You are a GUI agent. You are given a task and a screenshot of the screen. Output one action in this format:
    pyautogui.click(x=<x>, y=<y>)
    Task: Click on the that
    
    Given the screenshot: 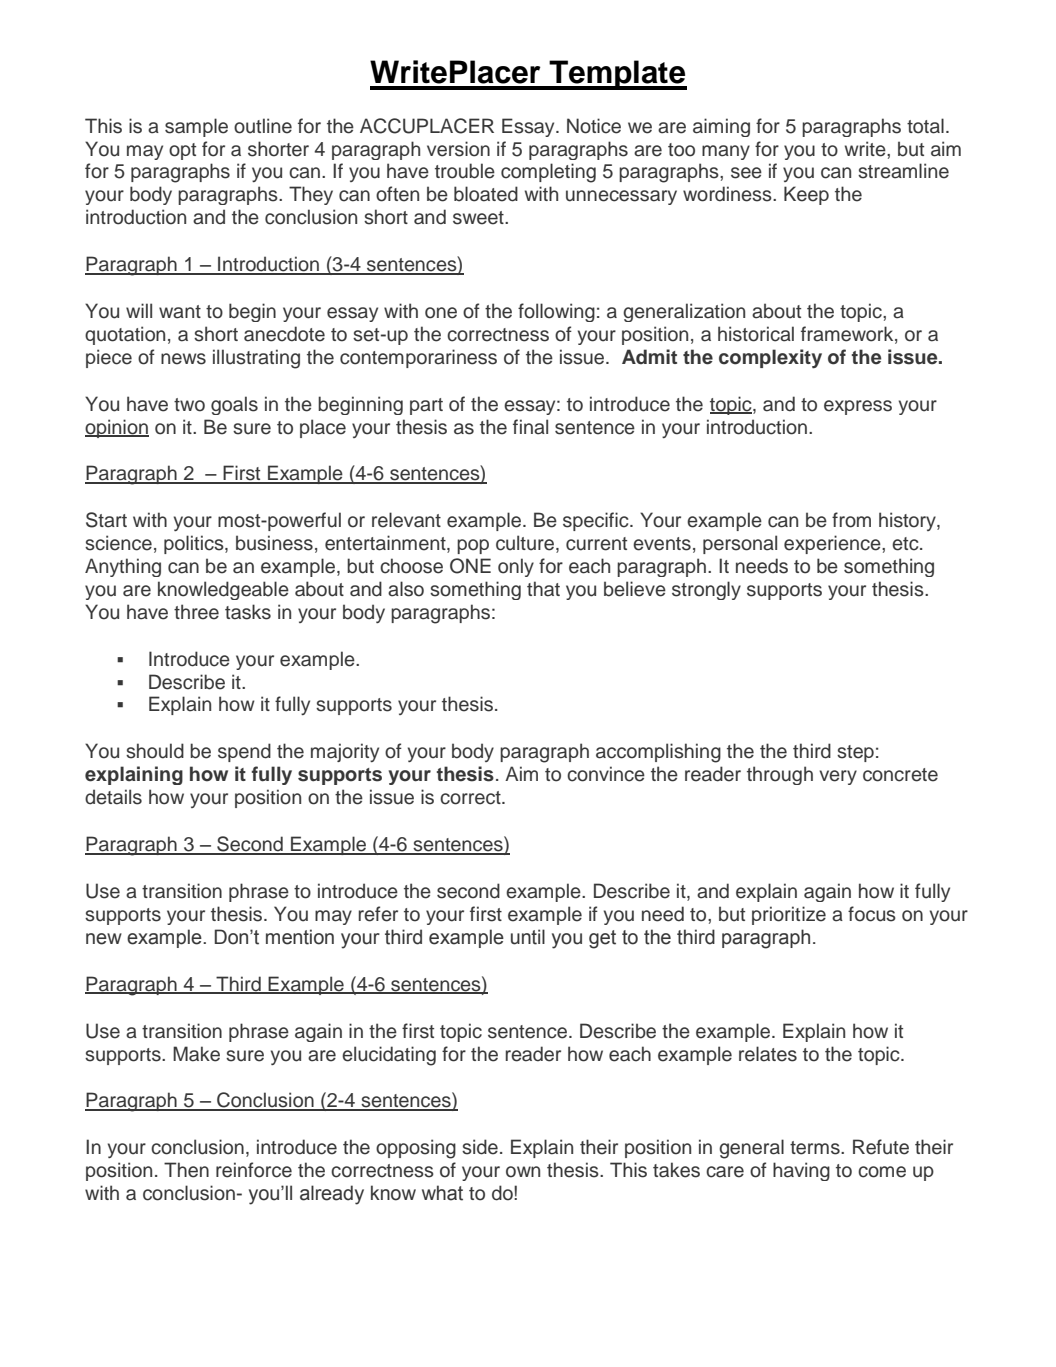 What is the action you would take?
    pyautogui.click(x=543, y=589)
